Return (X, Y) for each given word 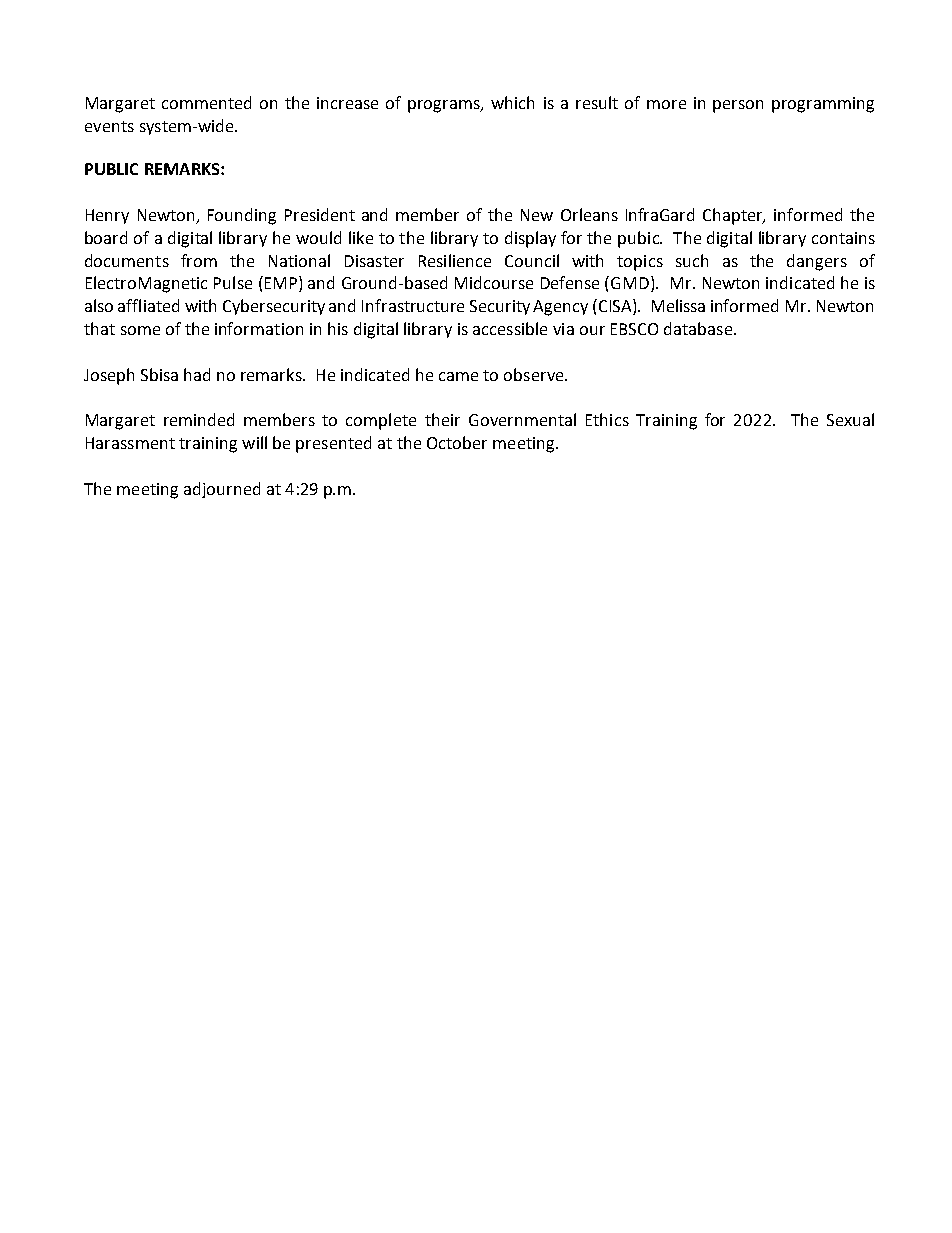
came (458, 376)
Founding (242, 216)
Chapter (734, 216)
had (197, 374)
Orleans (589, 214)
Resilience (455, 260)
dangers (817, 262)
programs (445, 106)
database (699, 328)
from (199, 260)
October (457, 442)
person (738, 106)
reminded (199, 419)
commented (206, 102)
